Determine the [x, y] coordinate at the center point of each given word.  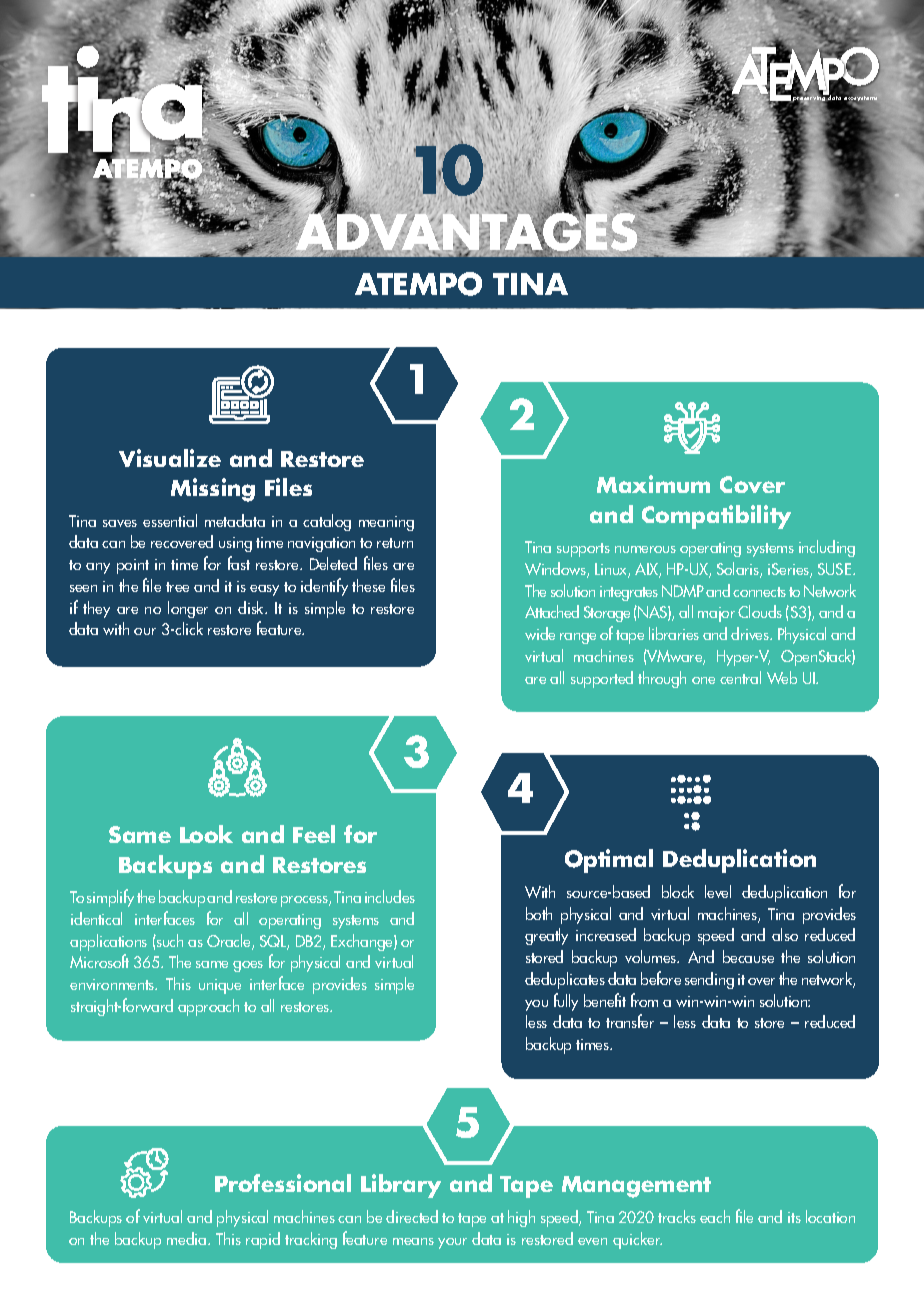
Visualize [170, 458]
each [715, 1216]
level [718, 891]
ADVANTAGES [465, 232]
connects [759, 592]
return [395, 543]
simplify [110, 898]
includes [390, 896]
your [452, 1243]
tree [177, 587]
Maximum [653, 484]
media [188, 1238]
